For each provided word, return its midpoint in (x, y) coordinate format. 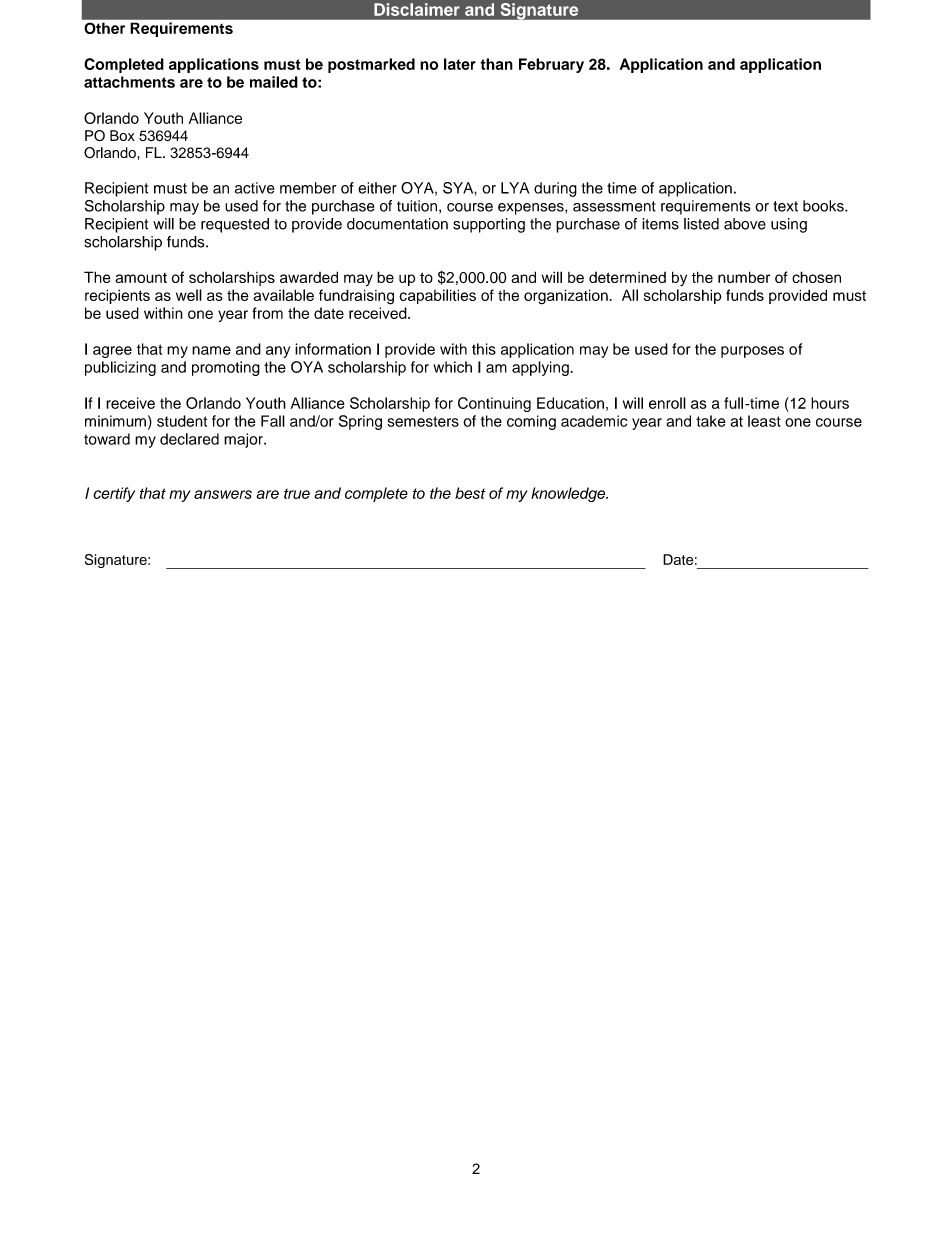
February (551, 65)
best (470, 493)
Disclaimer (417, 9)
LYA (515, 188)
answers (223, 494)
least (764, 421)
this (484, 349)
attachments (129, 82)
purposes (752, 352)
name (211, 350)
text (785, 206)
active (255, 188)
